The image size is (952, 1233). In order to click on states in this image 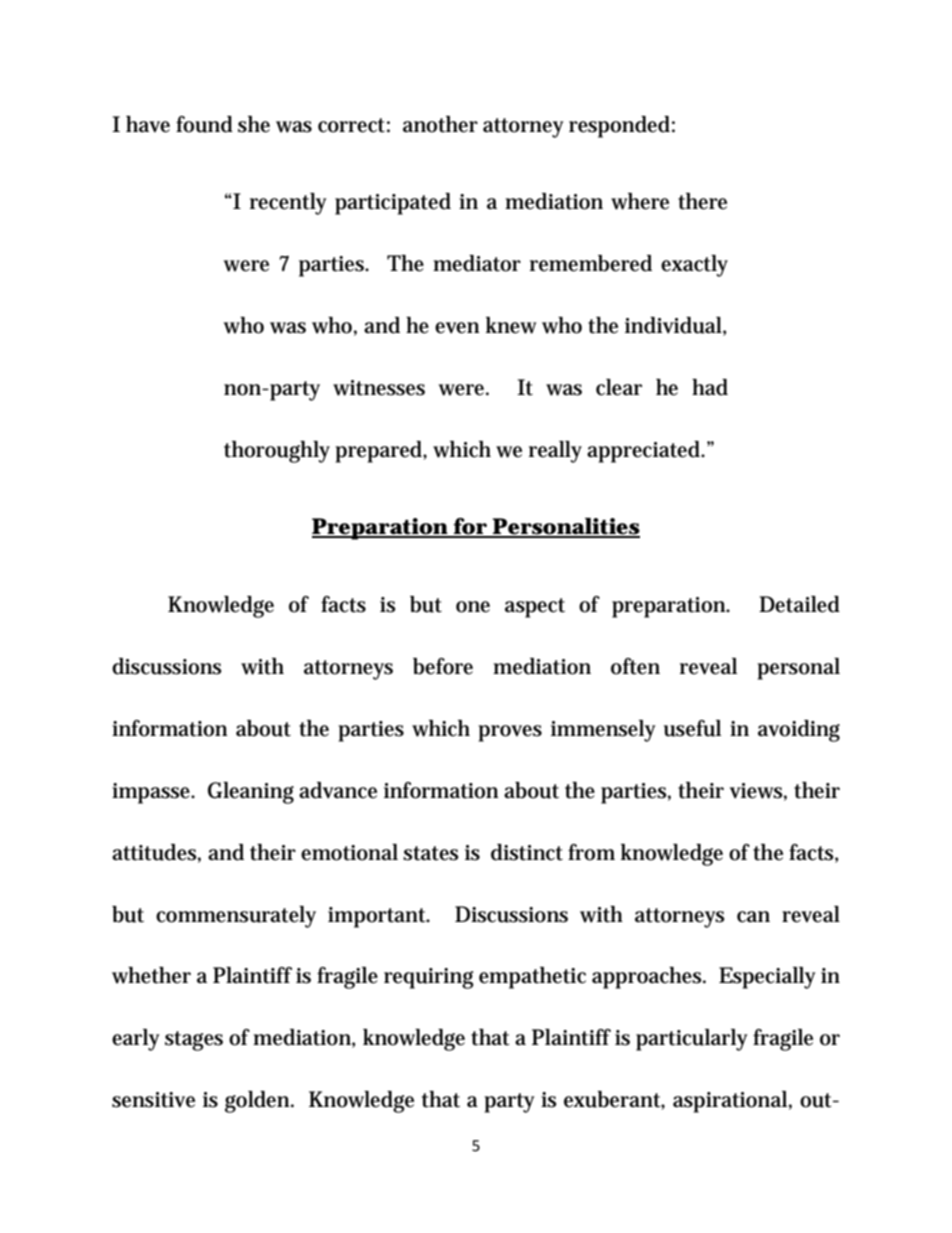, I will do `click(431, 853)`.
